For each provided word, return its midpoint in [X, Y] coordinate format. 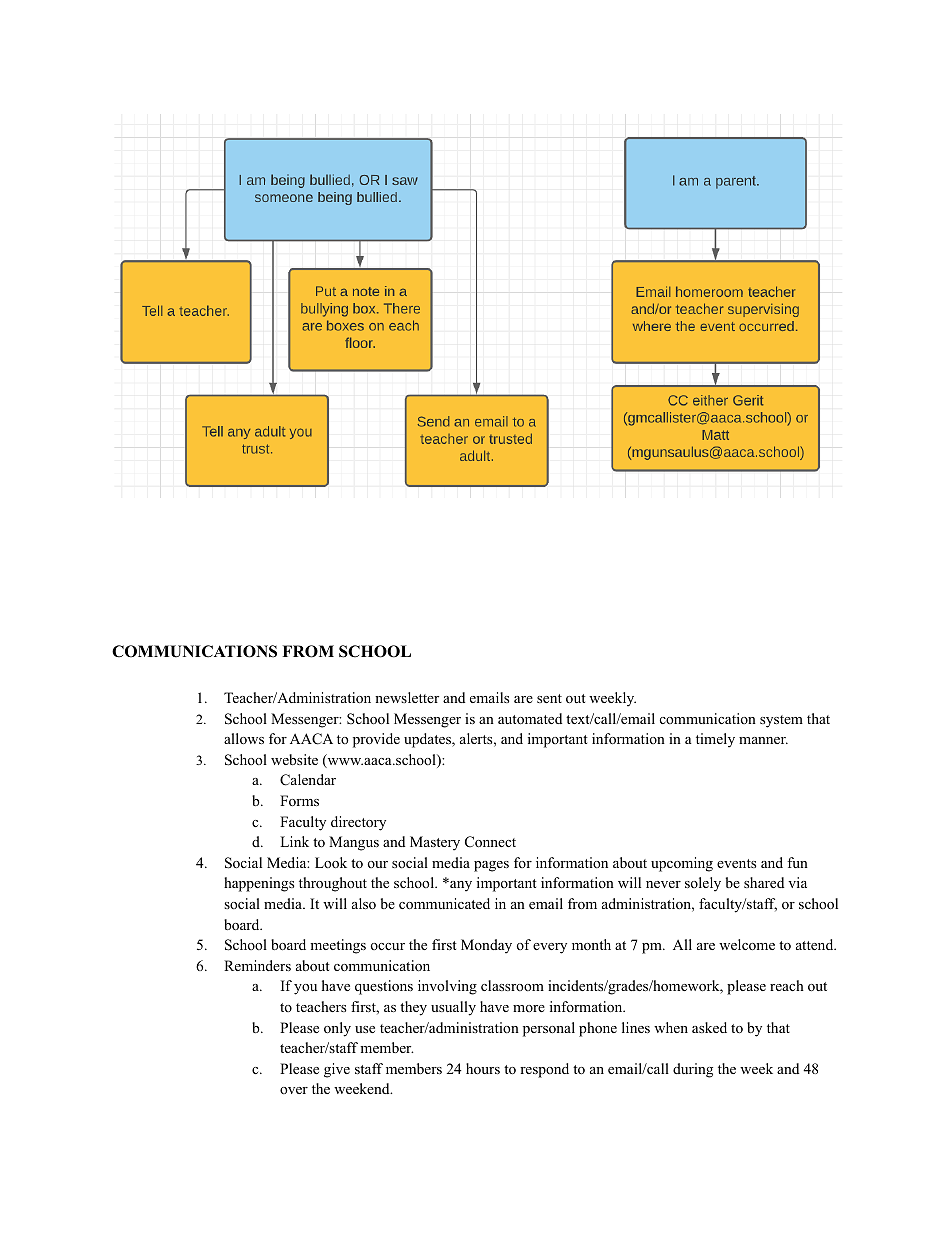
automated [530, 719]
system [781, 721]
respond [544, 1070]
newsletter [407, 697]
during [693, 1070]
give [337, 1070]
